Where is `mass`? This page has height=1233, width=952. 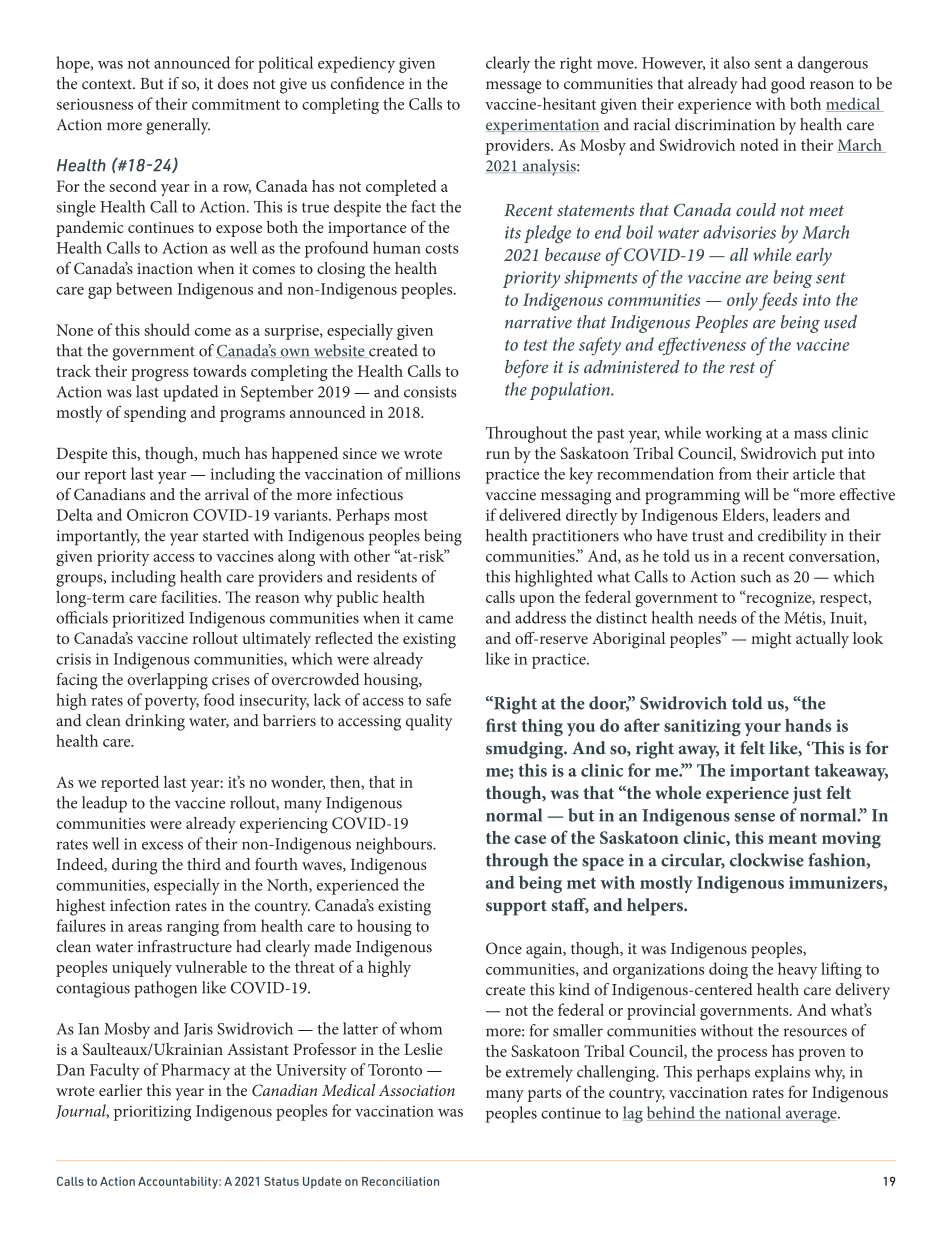 mass is located at coordinates (810, 434).
